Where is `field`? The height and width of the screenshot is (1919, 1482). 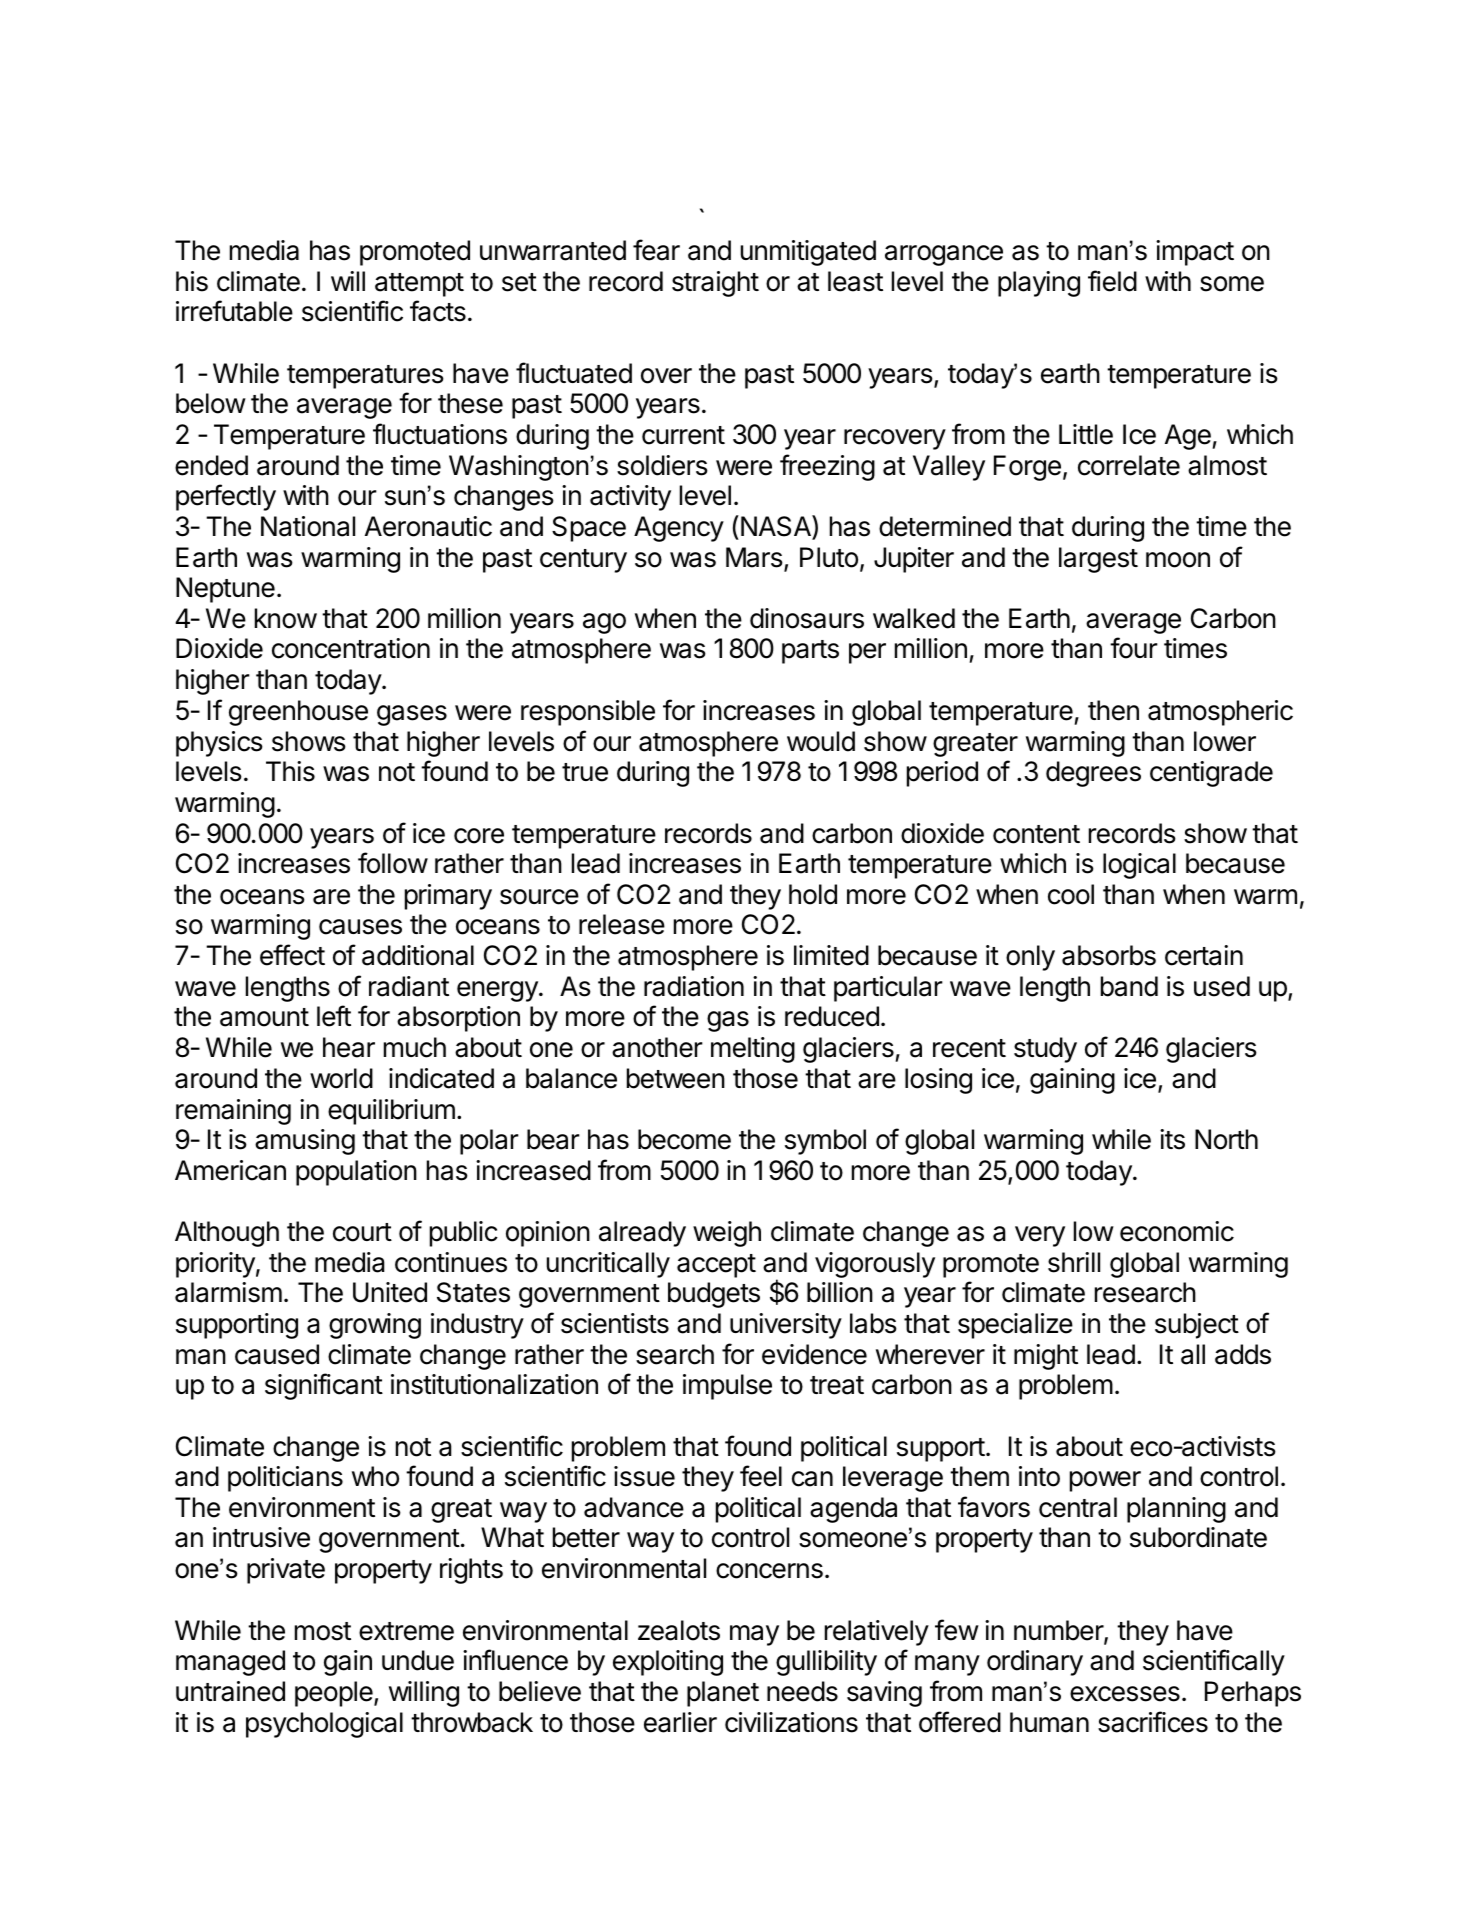
field is located at coordinates (1112, 281).
